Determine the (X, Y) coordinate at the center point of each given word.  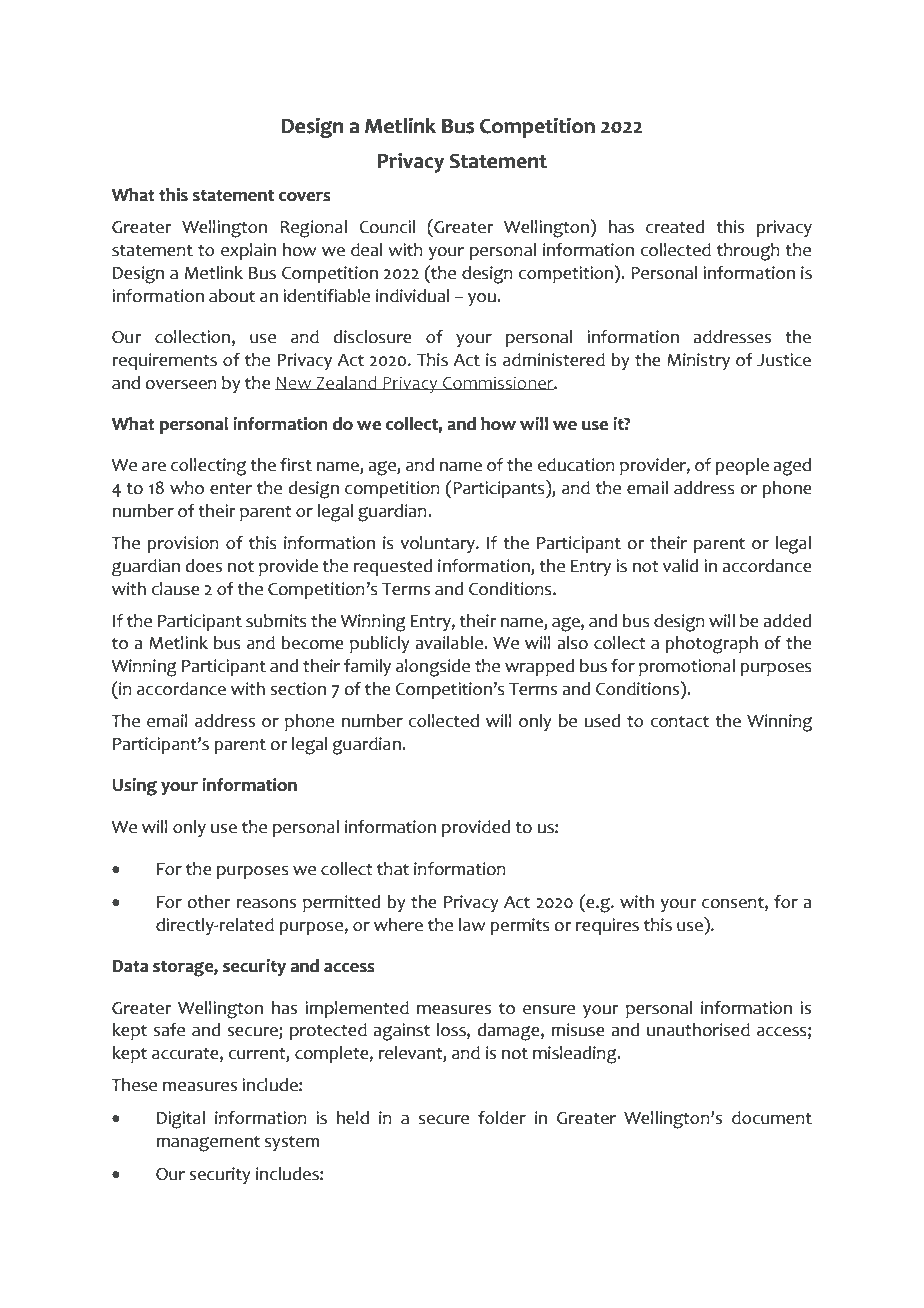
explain (248, 251)
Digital (181, 1120)
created (675, 227)
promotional (687, 667)
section (298, 689)
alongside (433, 668)
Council (387, 227)
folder (502, 1118)
